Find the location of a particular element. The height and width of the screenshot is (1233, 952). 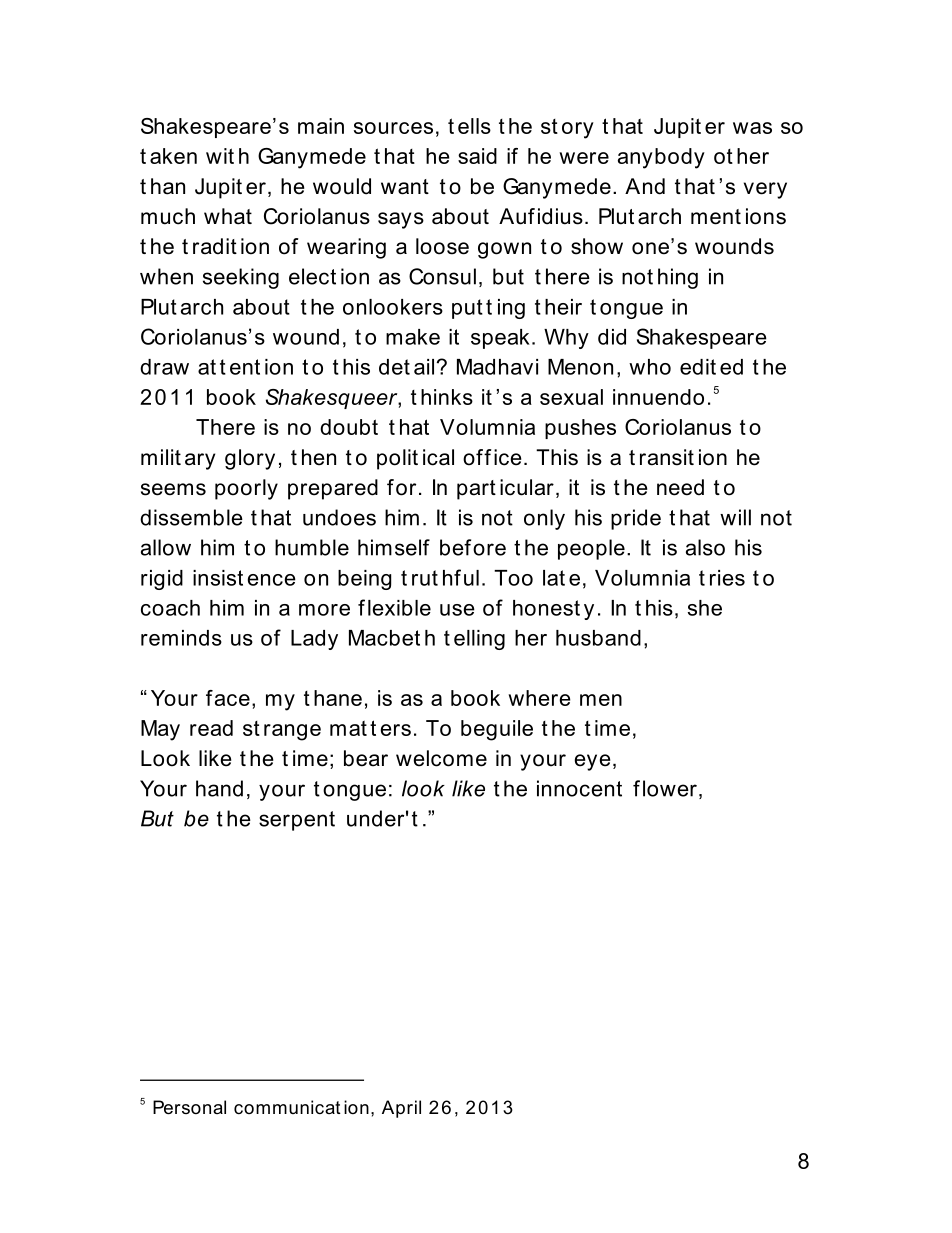

said is located at coordinates (477, 156).
